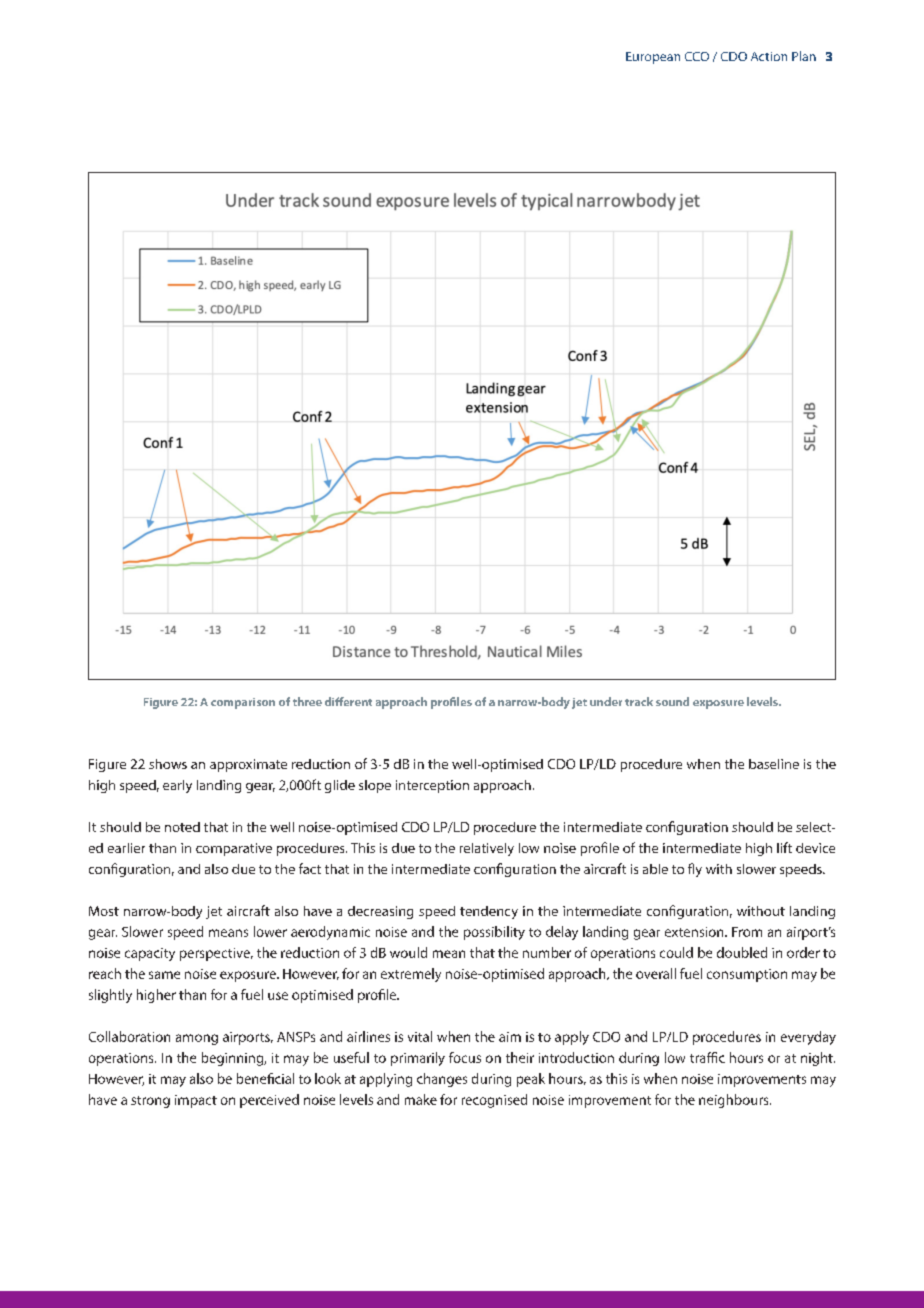 This screenshot has height=1308, width=924. I want to click on sound, so click(672, 701).
